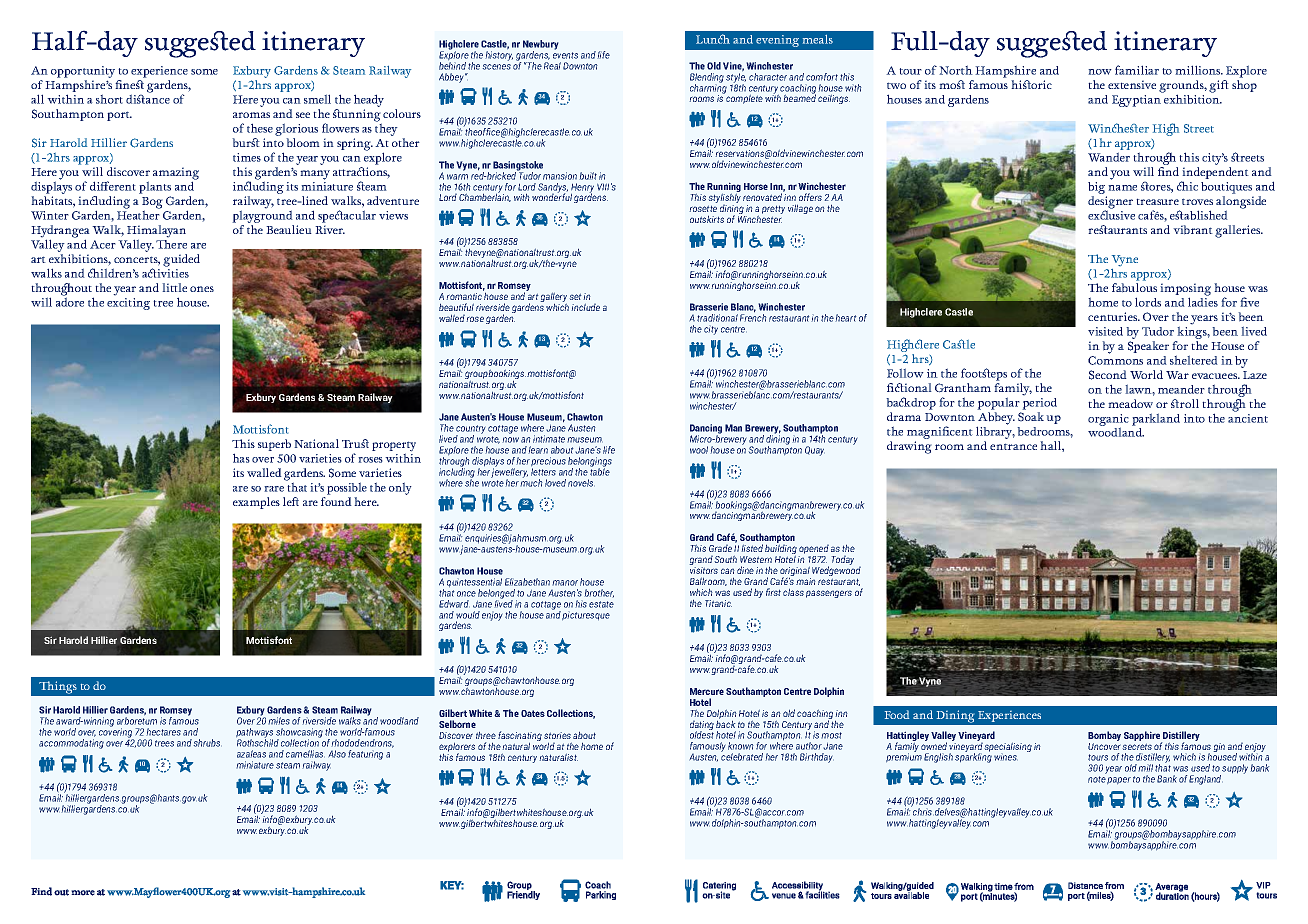 The image size is (1308, 924). Describe the element at coordinates (1134, 288) in the screenshot. I see `fabulous` at that location.
